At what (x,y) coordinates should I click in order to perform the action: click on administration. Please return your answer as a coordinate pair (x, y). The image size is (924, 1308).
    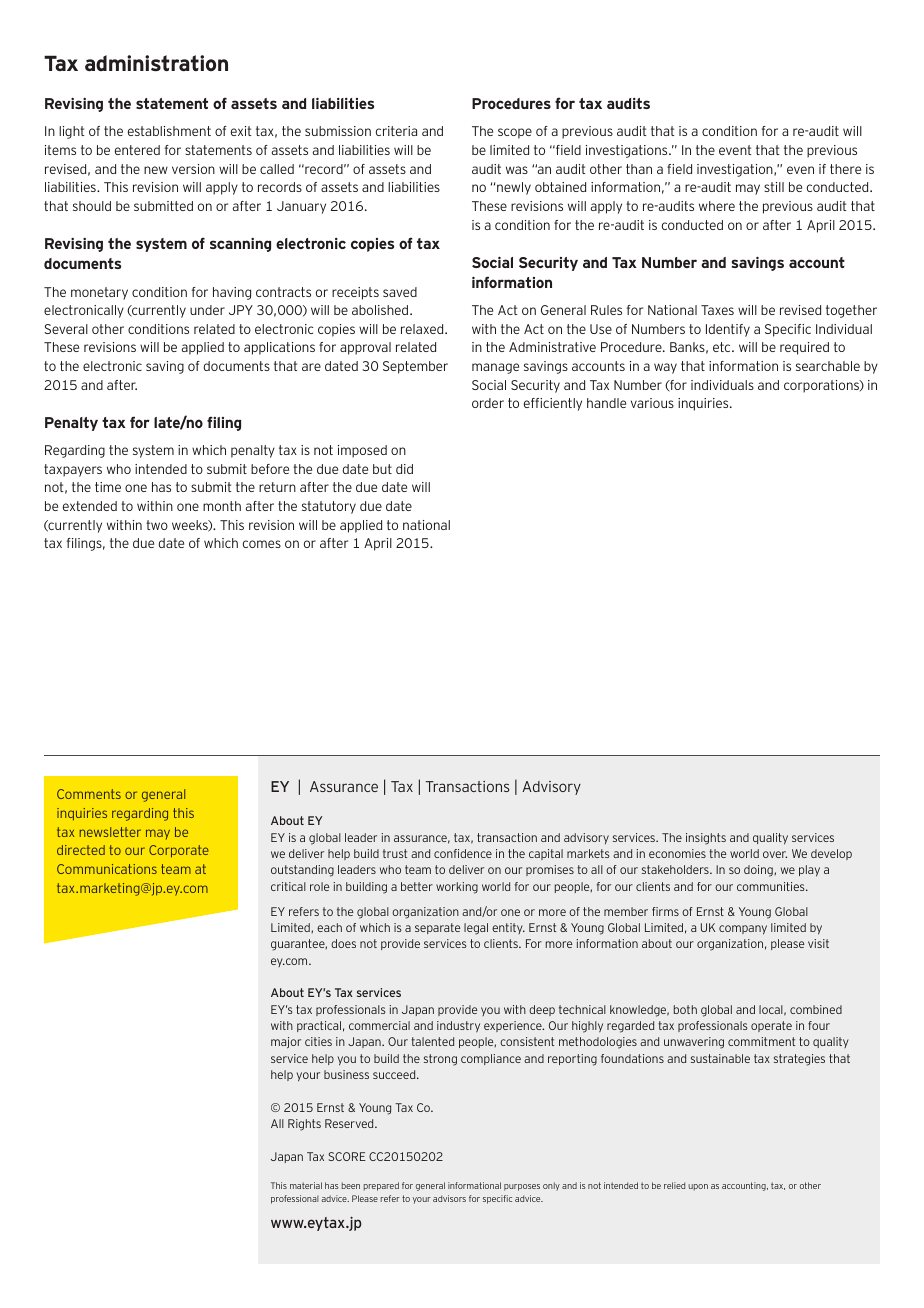
    Looking at the image, I should click on (156, 63).
